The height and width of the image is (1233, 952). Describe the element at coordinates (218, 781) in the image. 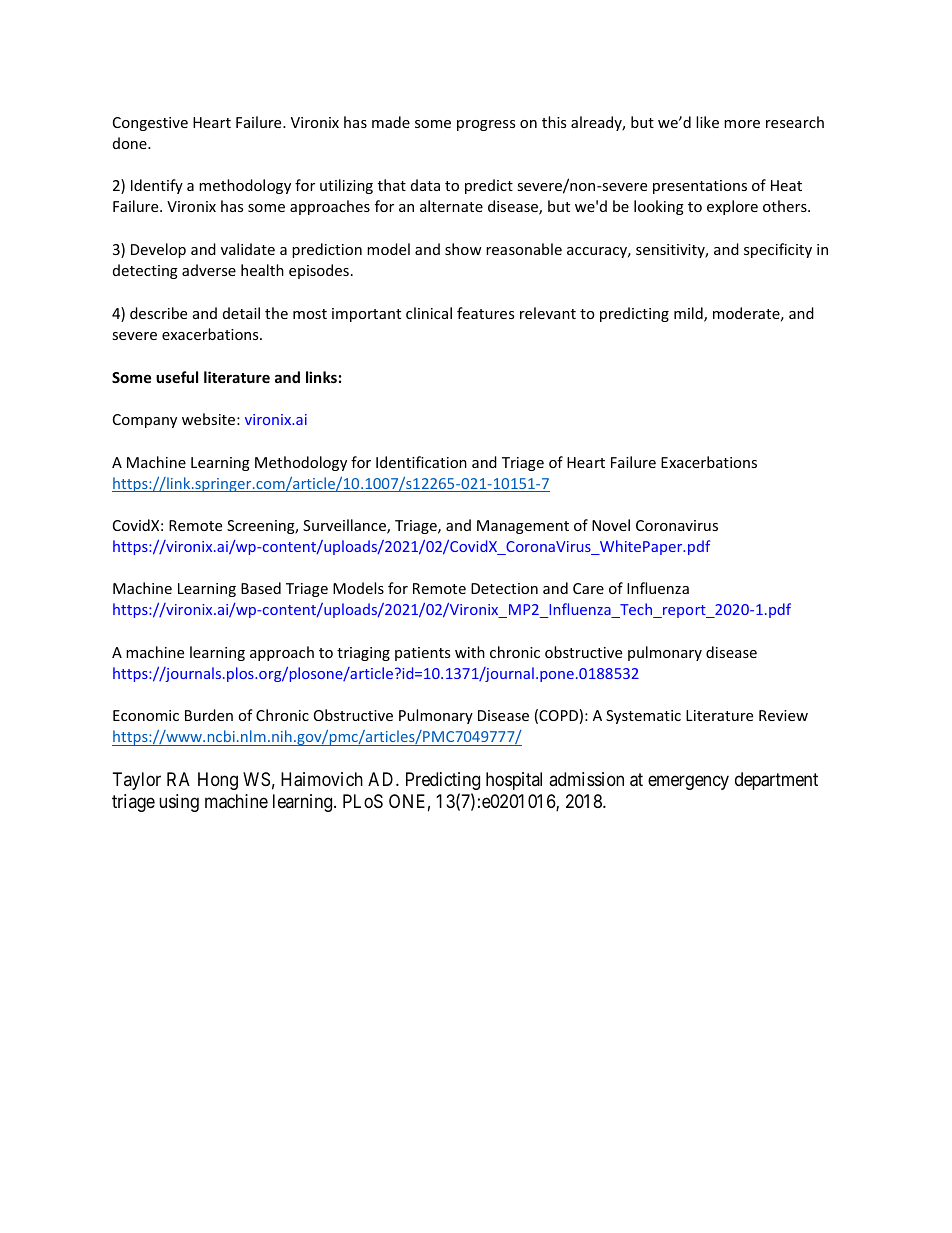

I see `Hong` at that location.
